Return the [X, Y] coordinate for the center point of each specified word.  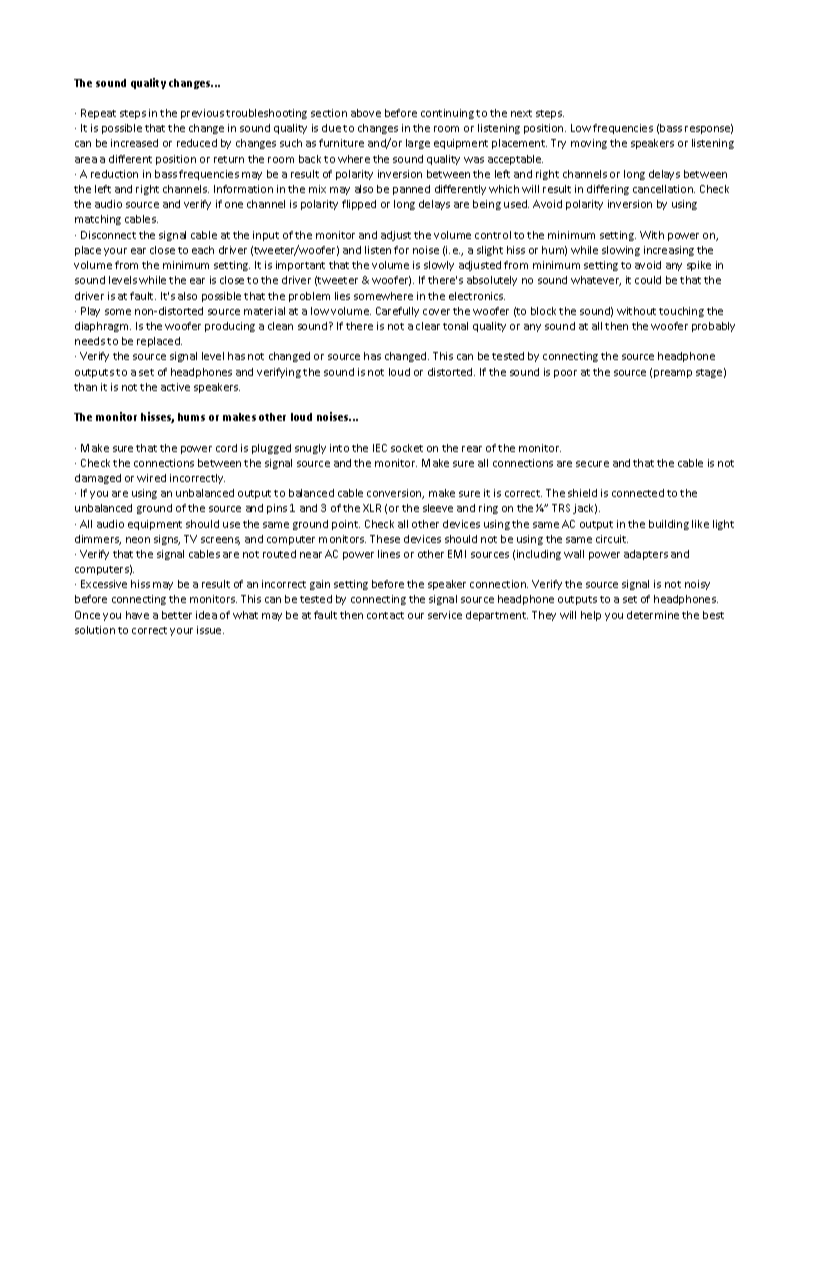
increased [134, 143]
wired [151, 478]
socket [407, 448]
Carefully [397, 312]
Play [90, 312]
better [177, 615]
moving [589, 144]
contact [385, 615]
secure [592, 464]
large [418, 144]
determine [653, 615]
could [648, 280]
